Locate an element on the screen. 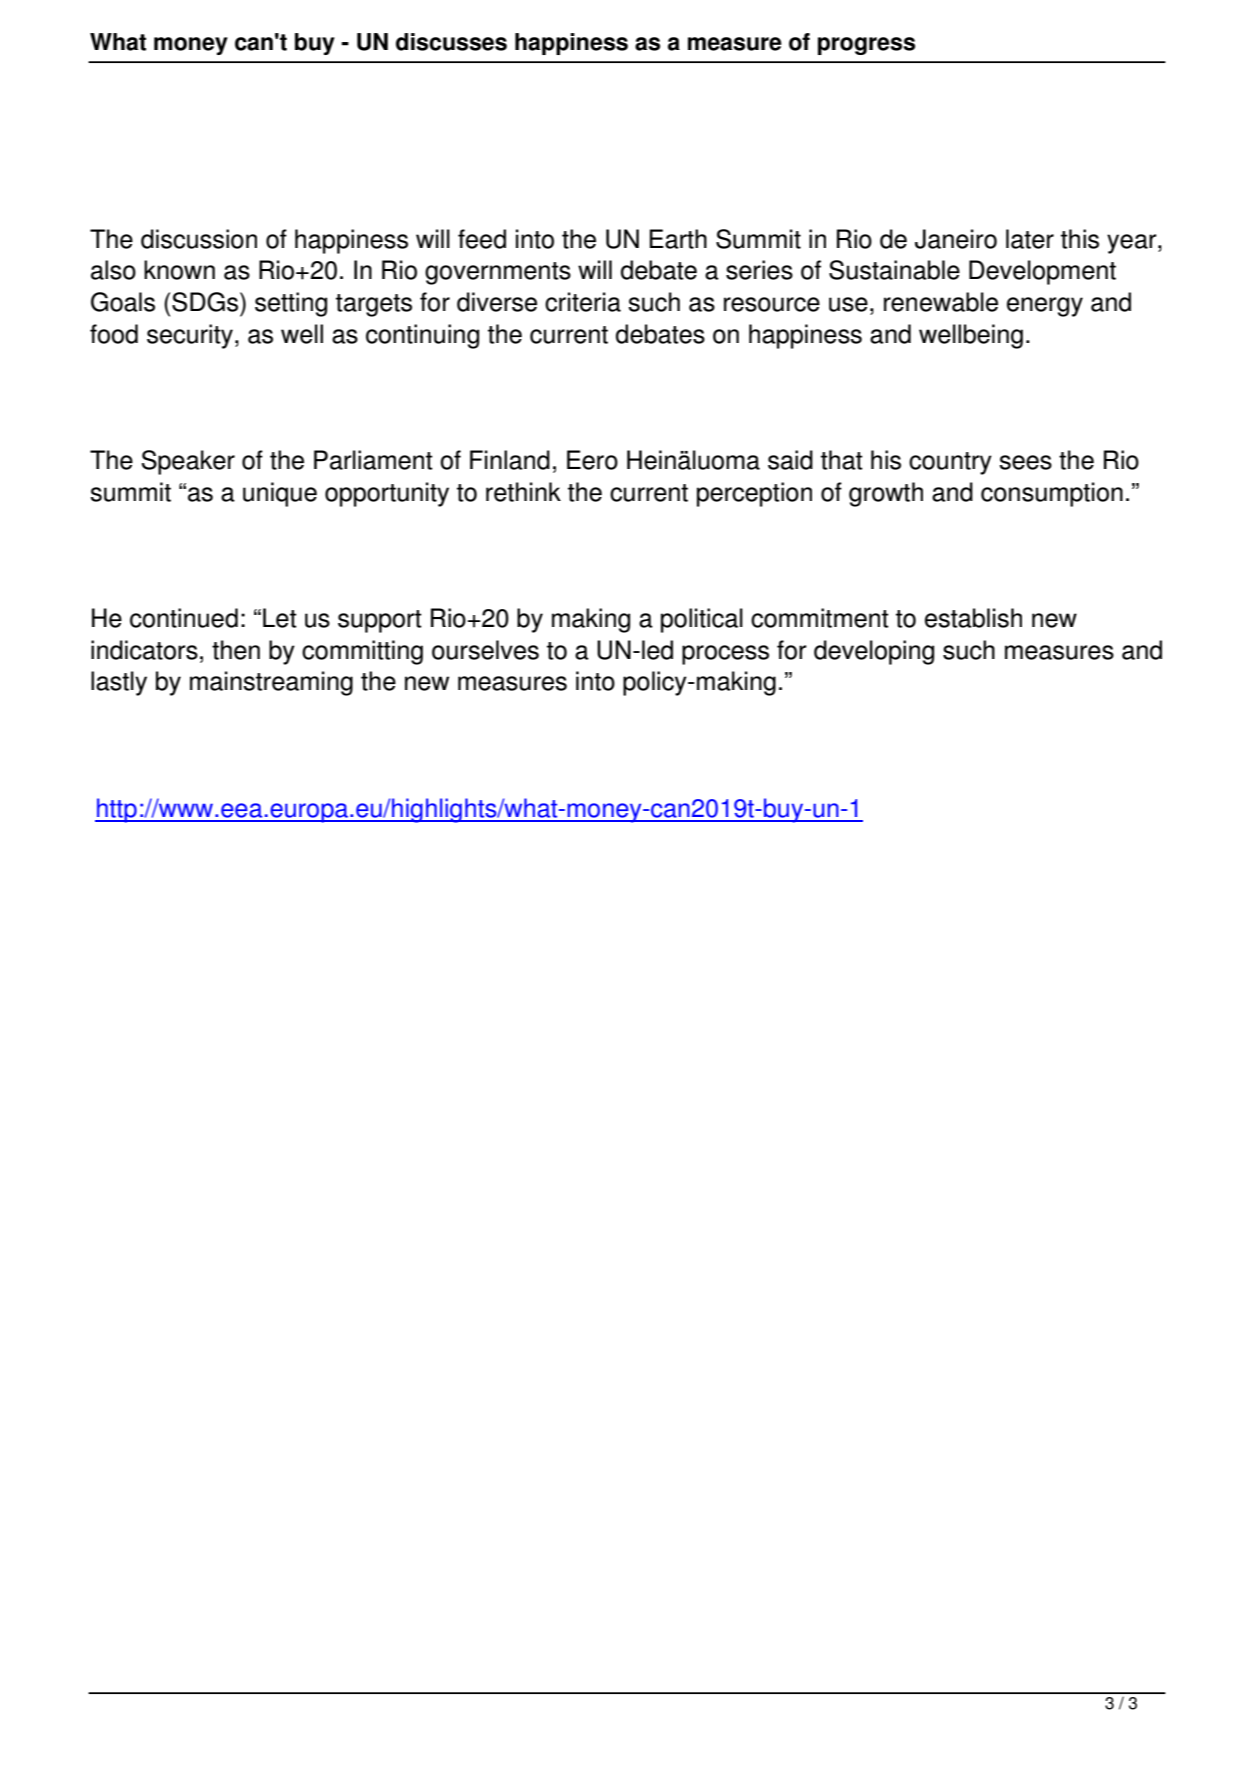  developing is located at coordinates (874, 652).
